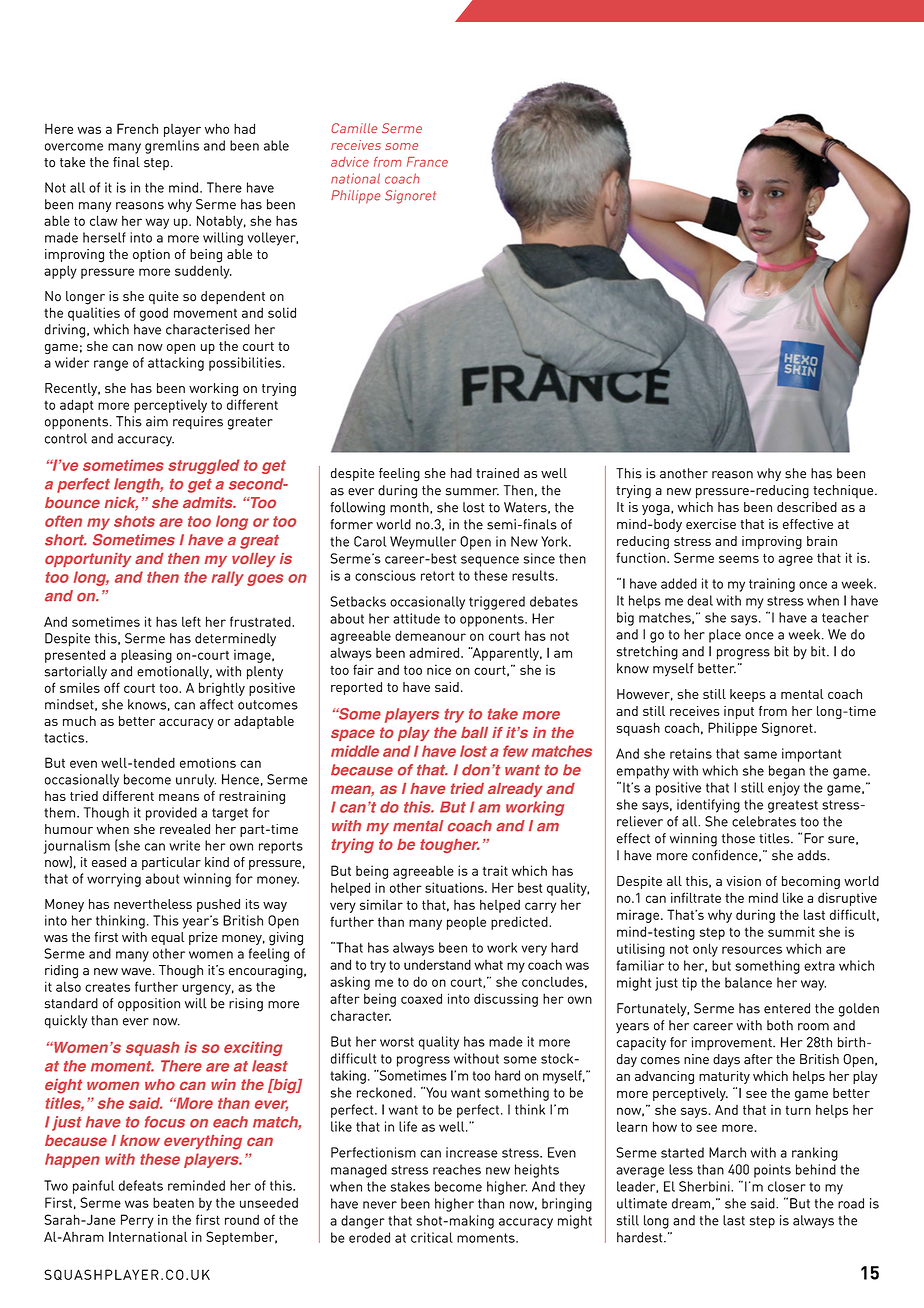  Describe the element at coordinates (173, 1202) in the screenshot. I see `beaten` at that location.
